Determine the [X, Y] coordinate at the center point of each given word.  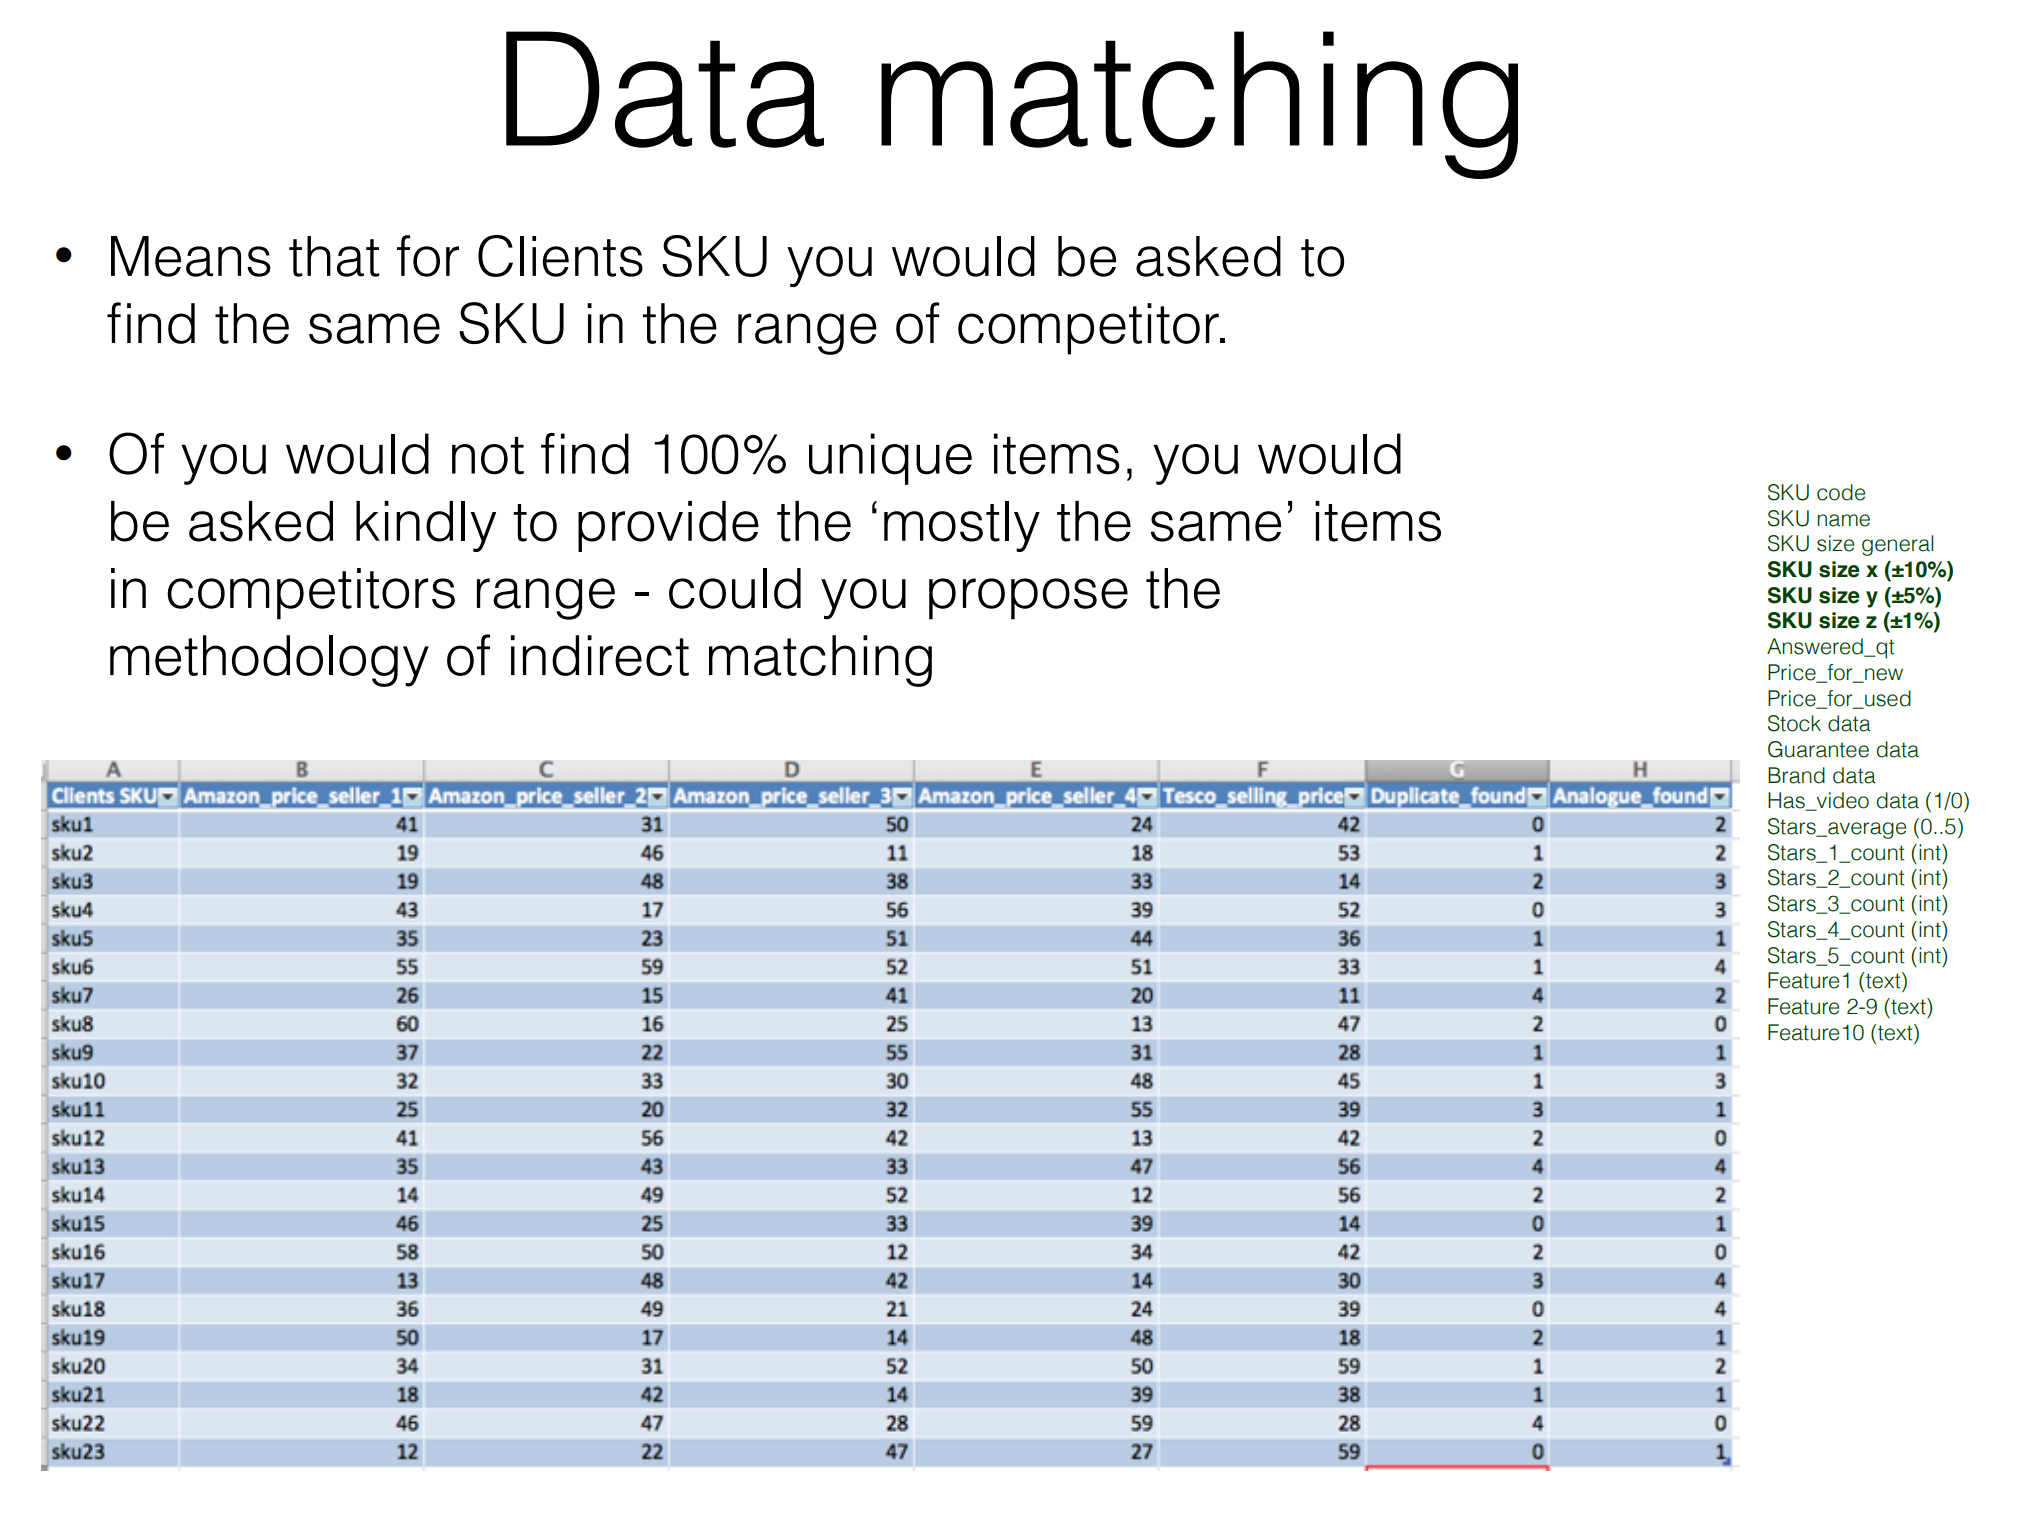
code [1841, 492]
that [334, 256]
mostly [962, 526]
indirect [600, 655]
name [1843, 520]
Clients [560, 256]
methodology [269, 661]
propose [1028, 599]
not [488, 456]
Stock [1794, 723]
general [1897, 545]
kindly [426, 526]
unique [890, 459]
